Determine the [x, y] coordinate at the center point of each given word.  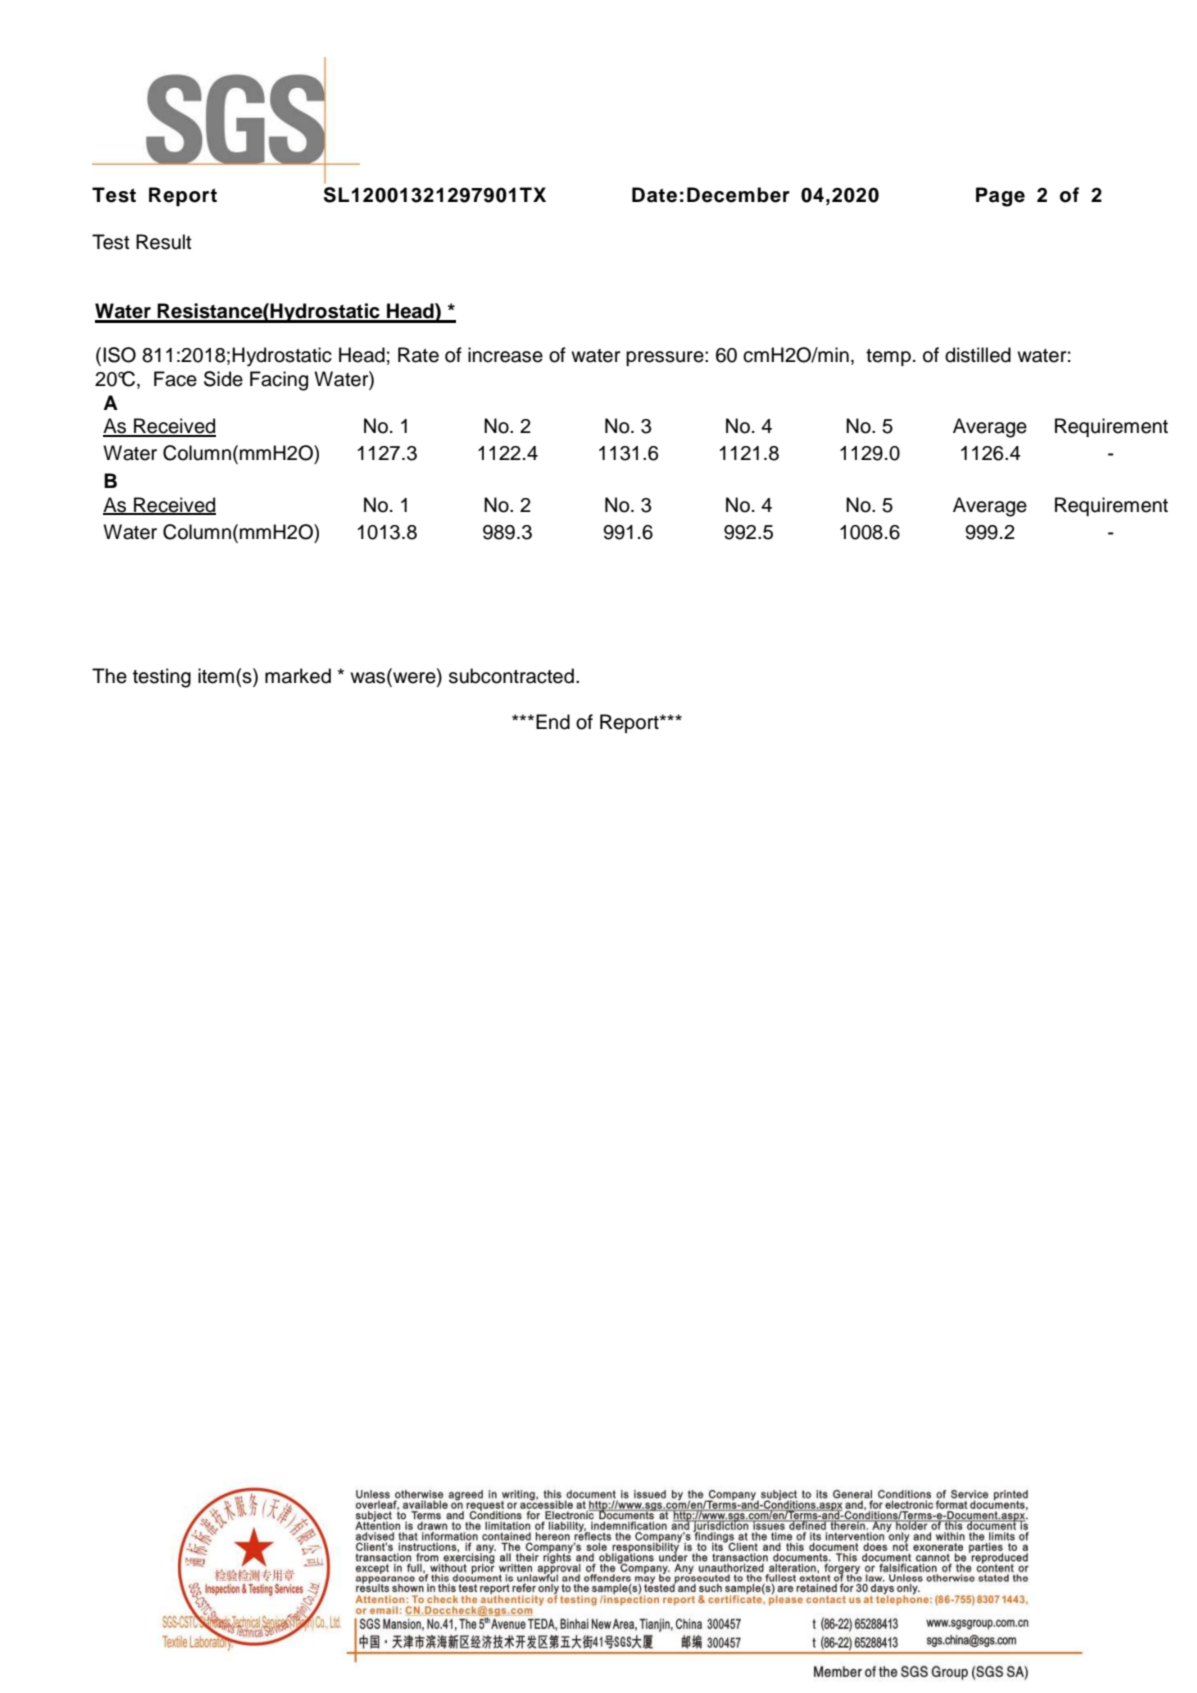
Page [1000, 197]
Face [175, 379]
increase [505, 355]
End [553, 722]
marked [298, 676]
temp [888, 357]
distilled [978, 355]
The [109, 676]
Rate [418, 355]
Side [223, 379]
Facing [279, 381]
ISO [119, 355]
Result [164, 242]
